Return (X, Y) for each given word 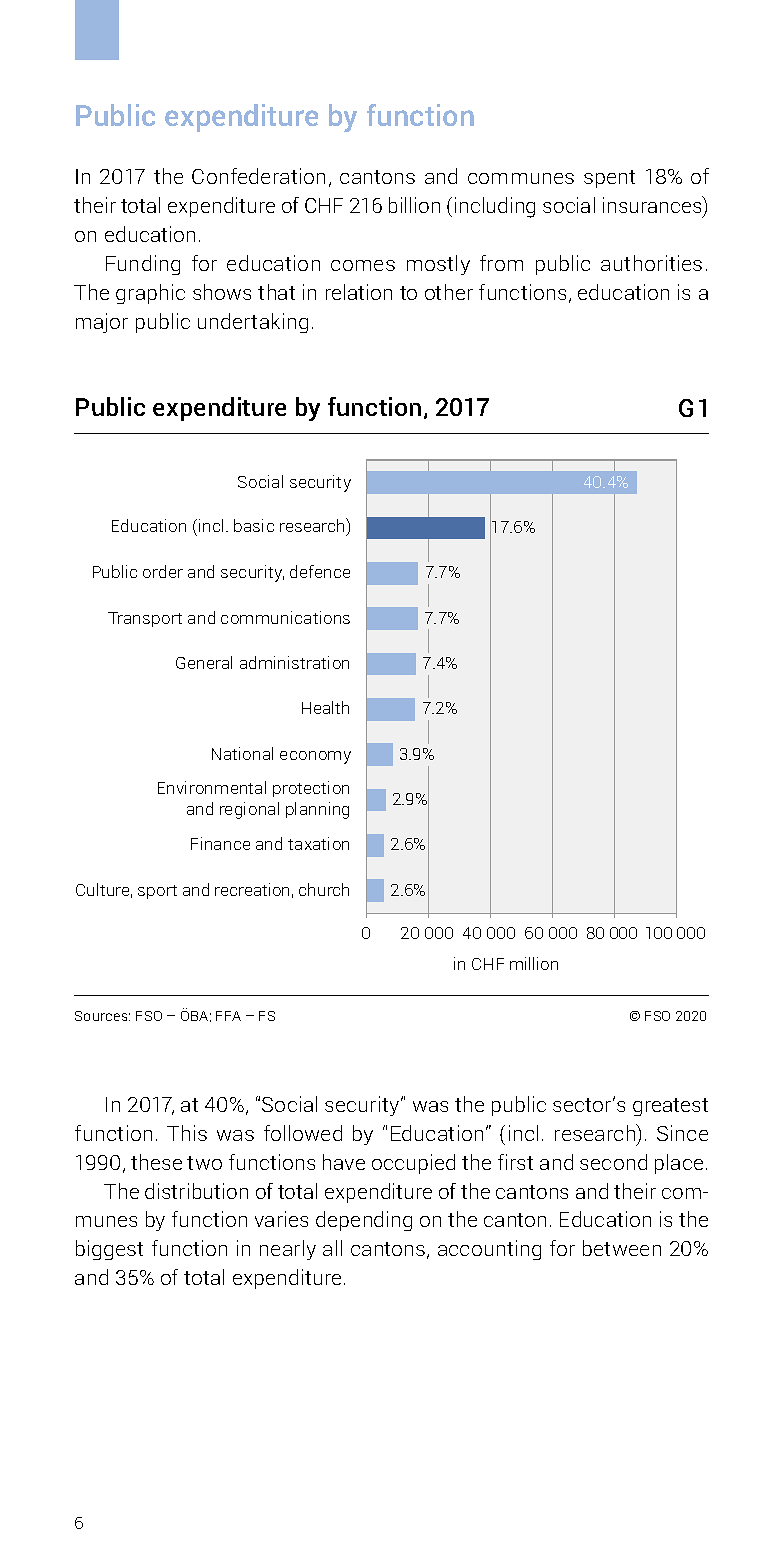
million (534, 963)
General (204, 662)
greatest (670, 1107)
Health (325, 707)
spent (609, 179)
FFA (228, 1016)
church (324, 889)
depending (364, 1221)
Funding (143, 265)
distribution (196, 1191)
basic (254, 525)
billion (414, 205)
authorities (651, 263)
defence (320, 571)
